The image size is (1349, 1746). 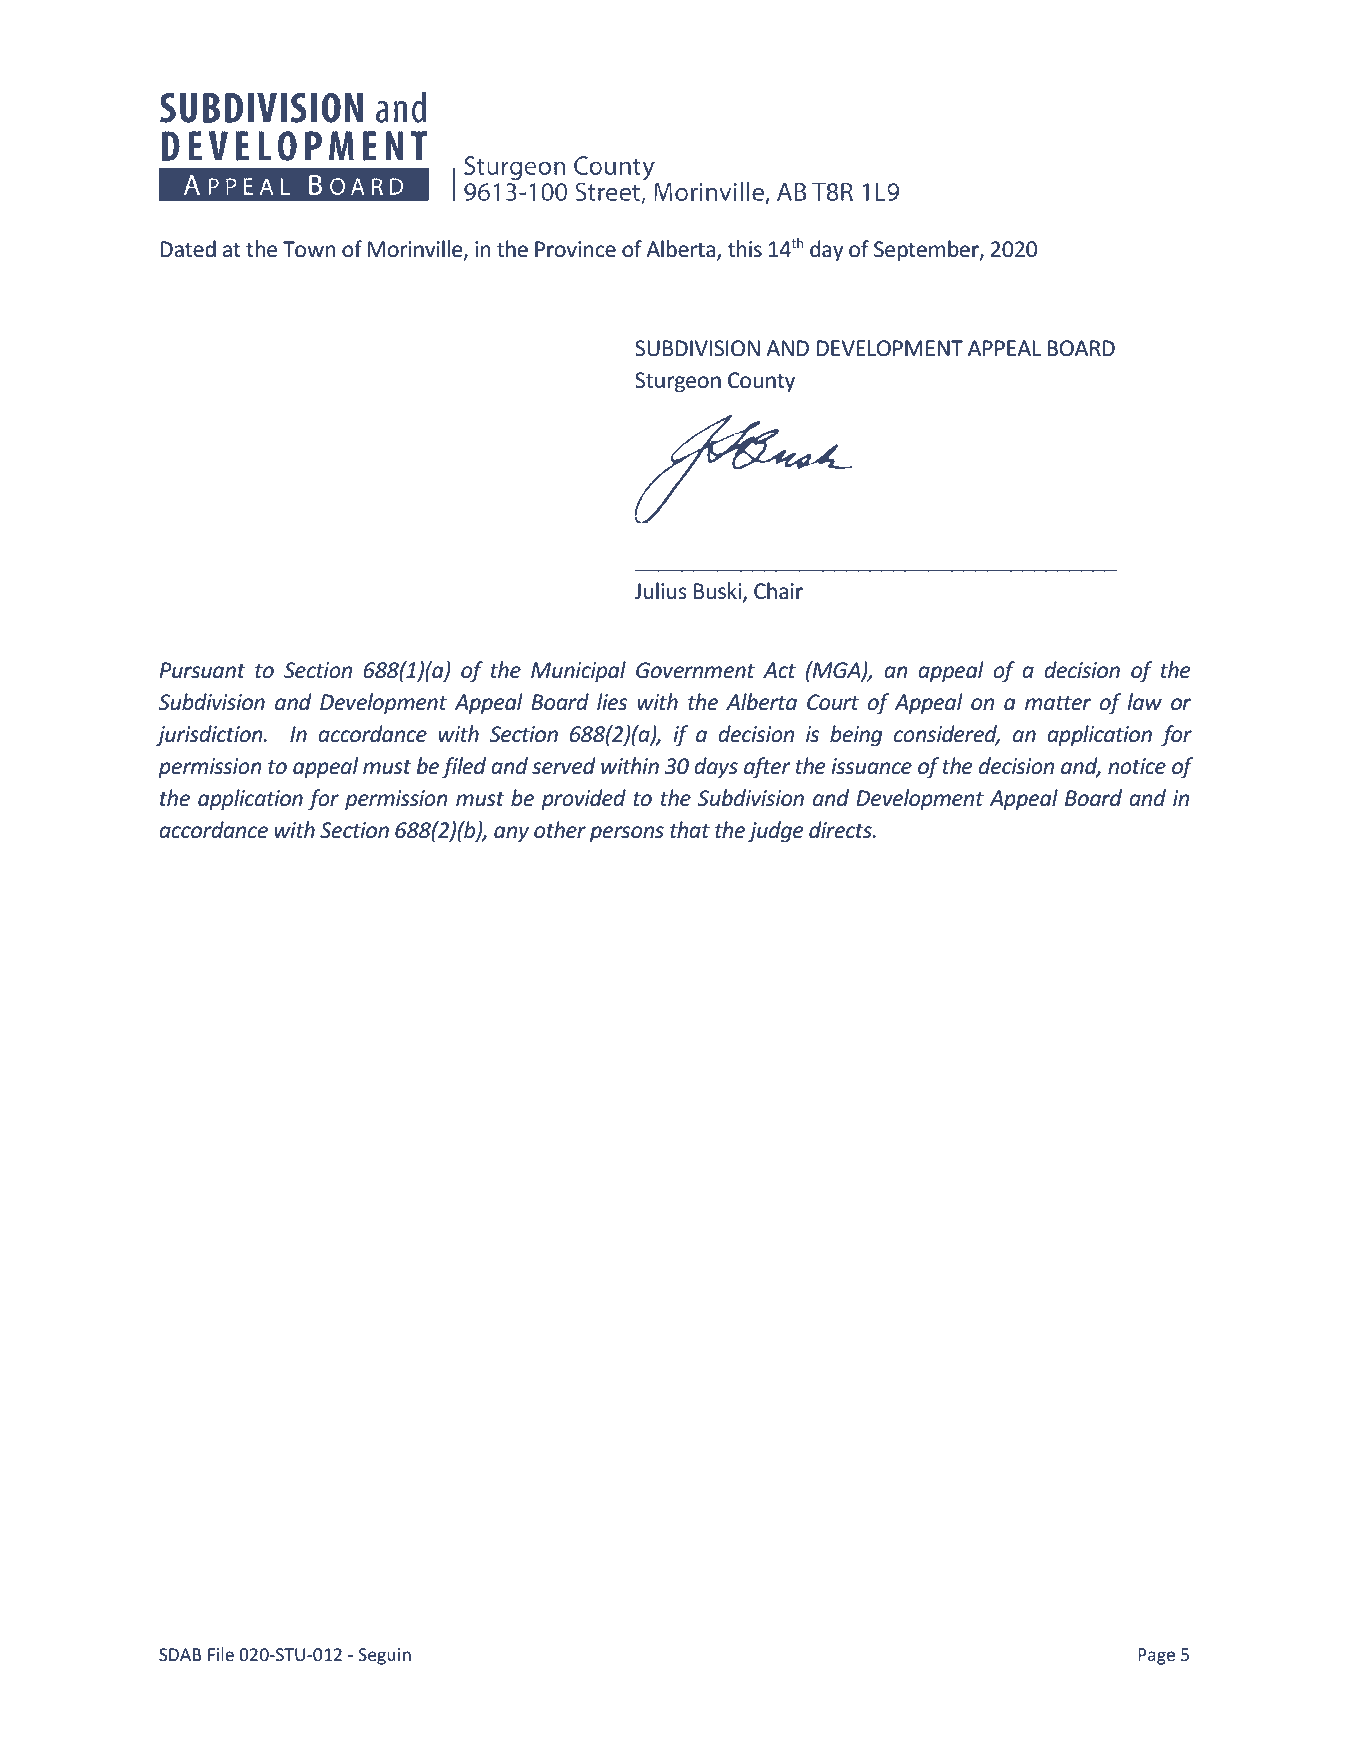 I want to click on directs, so click(x=841, y=830).
